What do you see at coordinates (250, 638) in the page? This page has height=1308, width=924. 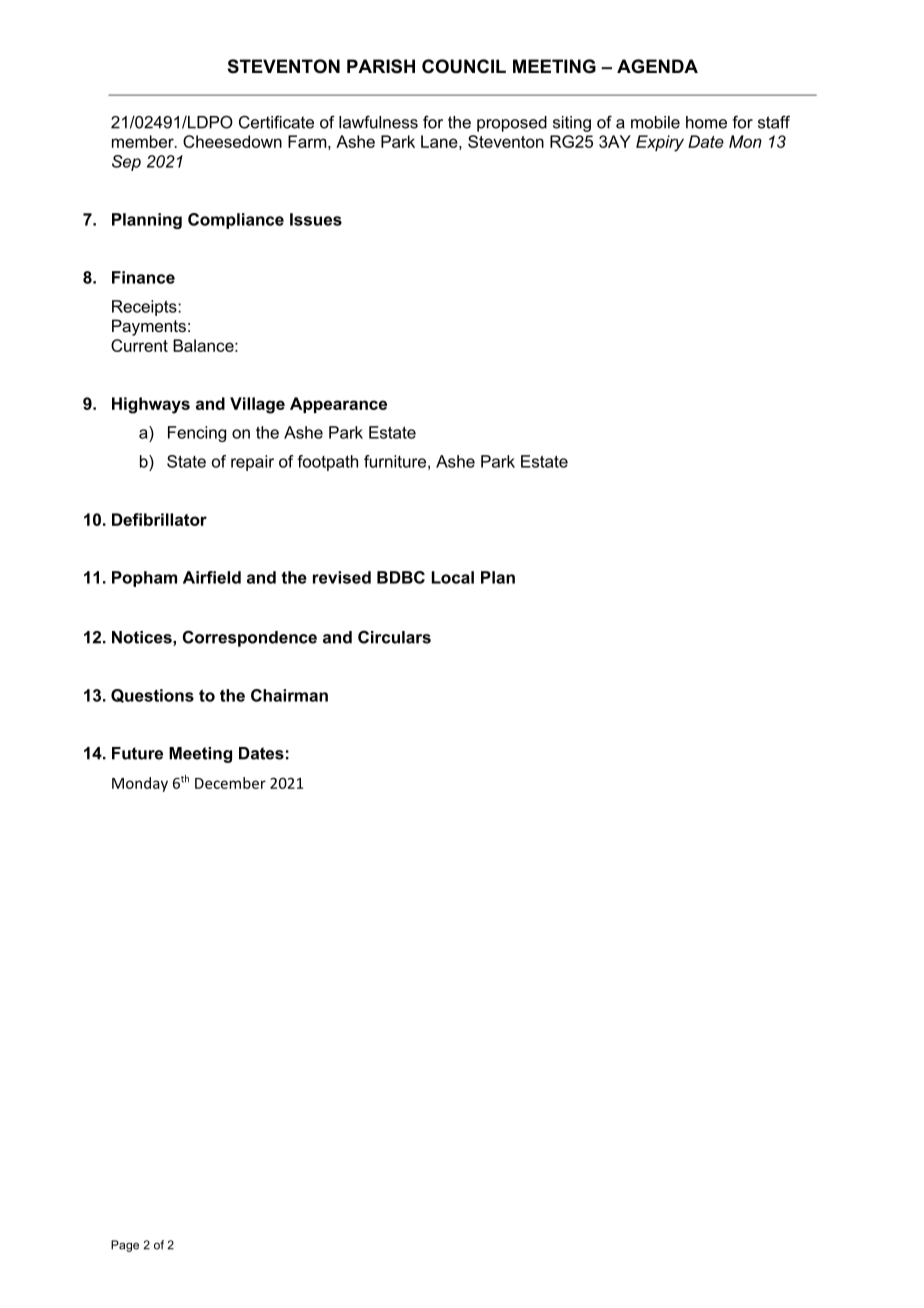 I see `Correspondence` at bounding box center [250, 638].
